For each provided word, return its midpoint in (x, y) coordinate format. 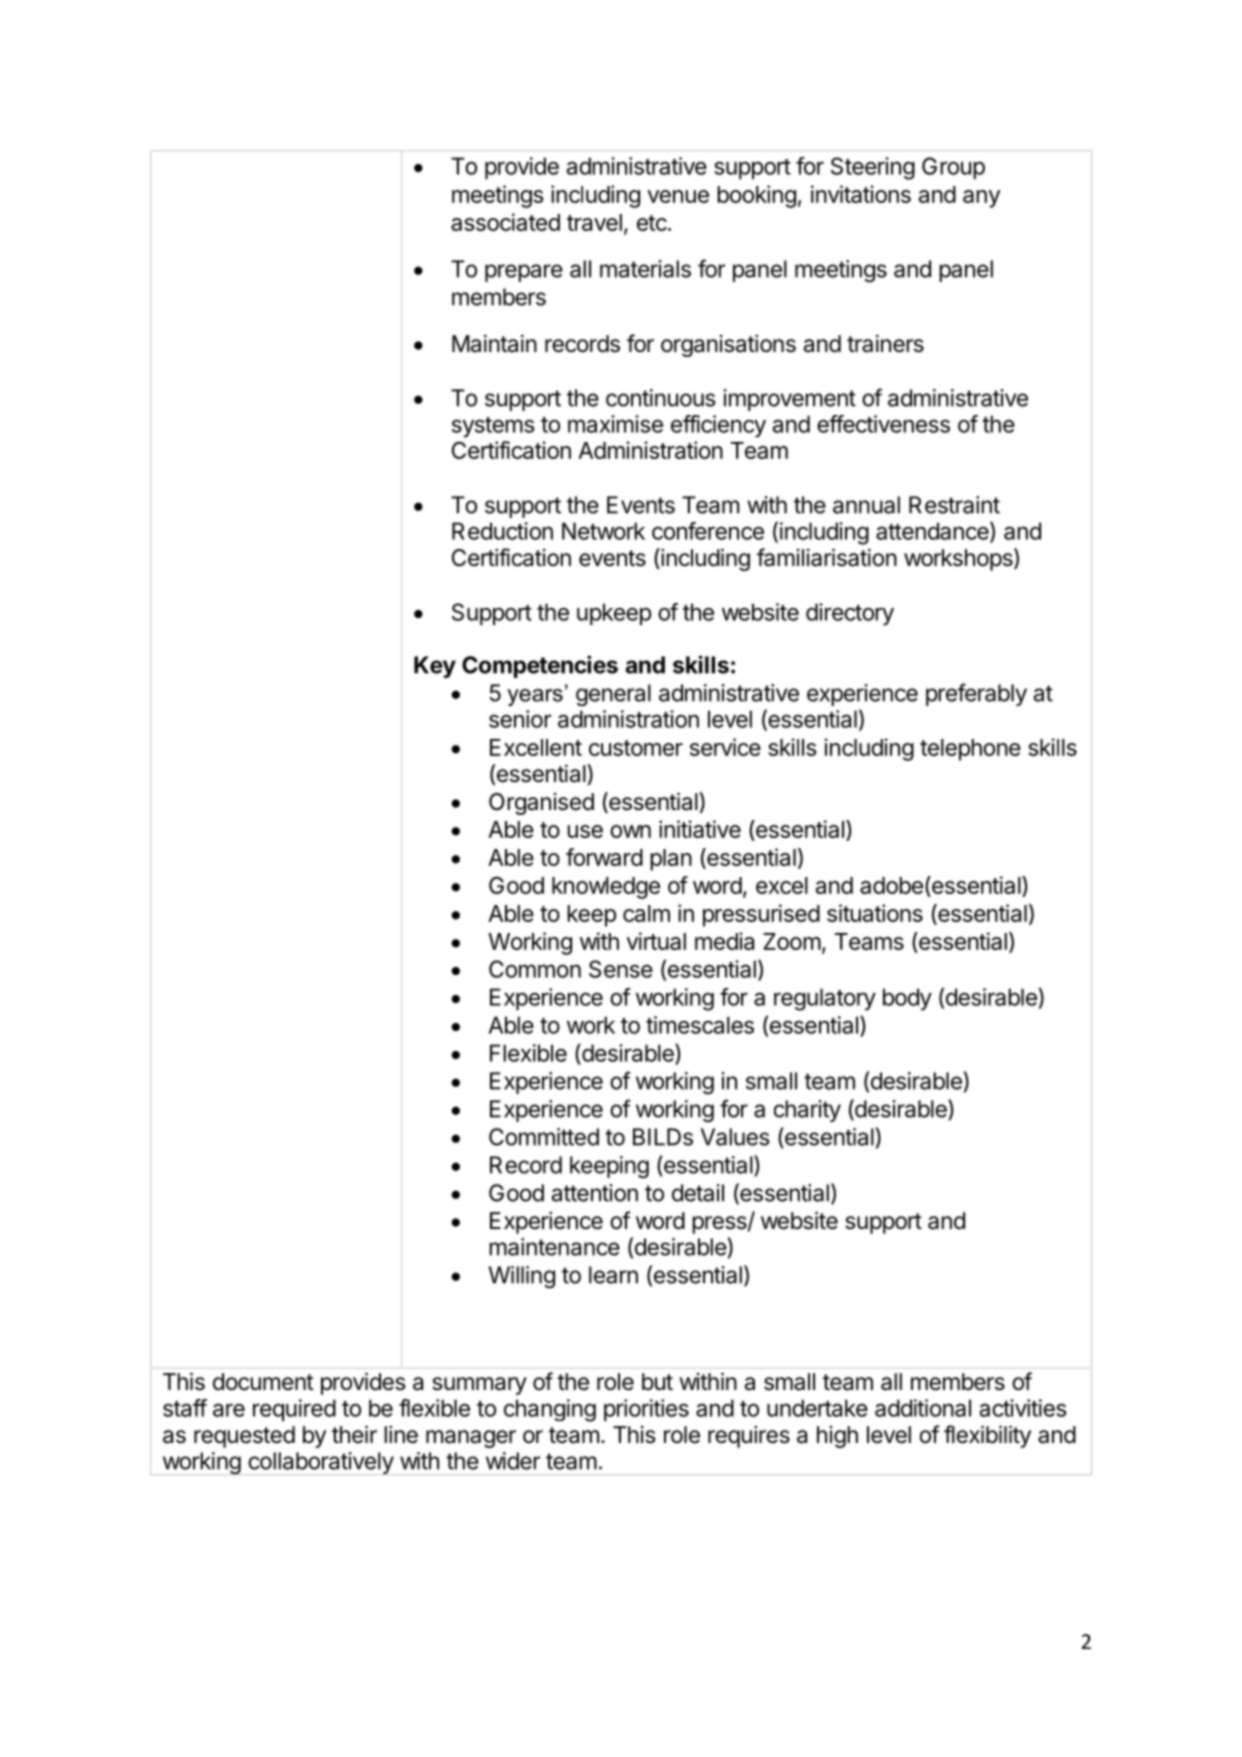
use (585, 831)
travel (594, 222)
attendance (933, 531)
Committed (544, 1137)
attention (595, 1193)
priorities (646, 1410)
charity (807, 1111)
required (294, 1410)
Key (435, 667)
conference (708, 531)
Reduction (502, 531)
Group (953, 168)
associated (505, 222)
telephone (970, 750)
